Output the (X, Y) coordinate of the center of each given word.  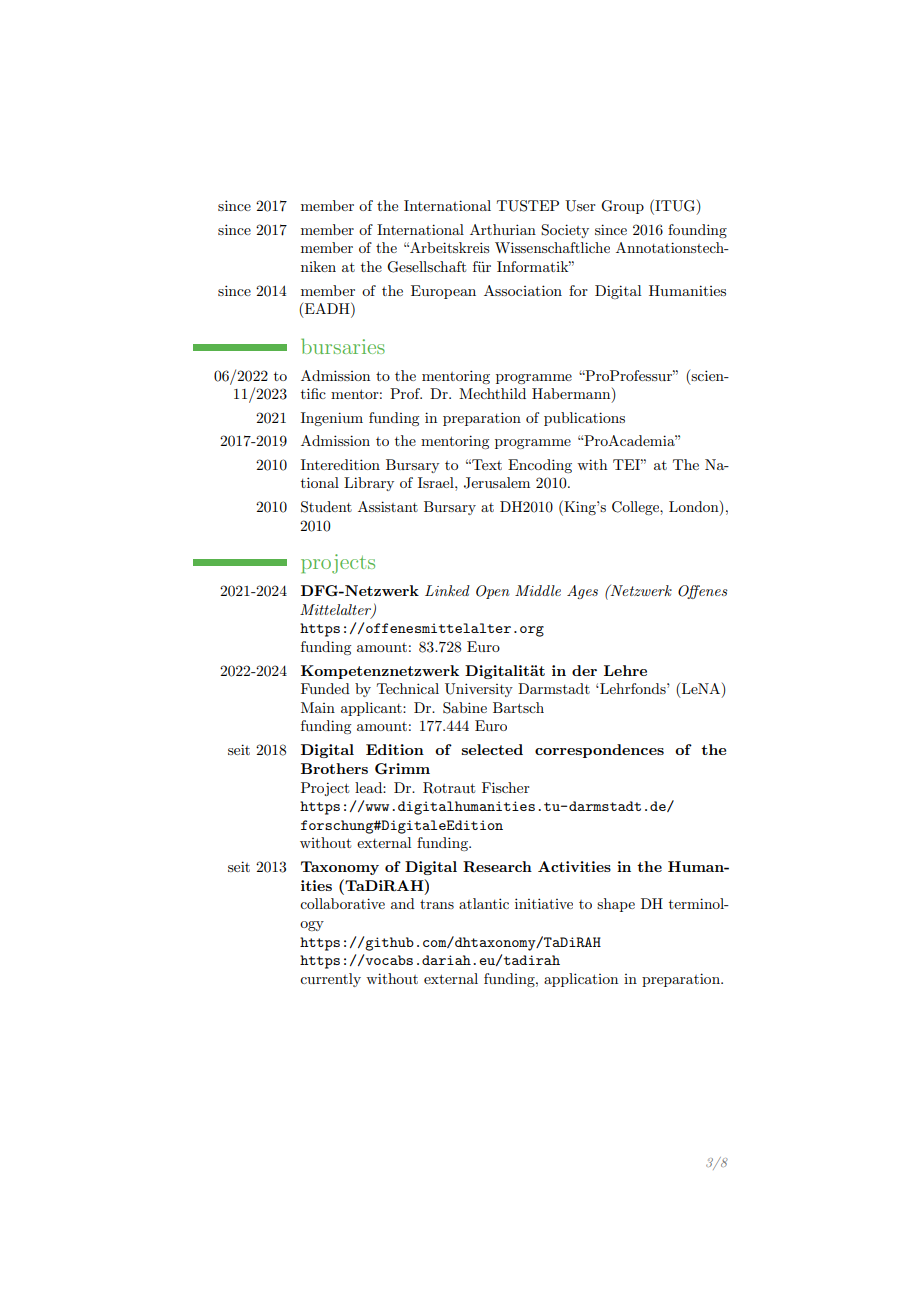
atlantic (484, 903)
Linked (447, 590)
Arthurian (503, 229)
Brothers (334, 768)
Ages (582, 592)
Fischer (506, 787)
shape (616, 905)
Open (493, 592)
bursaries (343, 346)
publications (584, 419)
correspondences (599, 751)
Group (622, 207)
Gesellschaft (426, 267)
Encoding (540, 466)
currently (330, 980)
